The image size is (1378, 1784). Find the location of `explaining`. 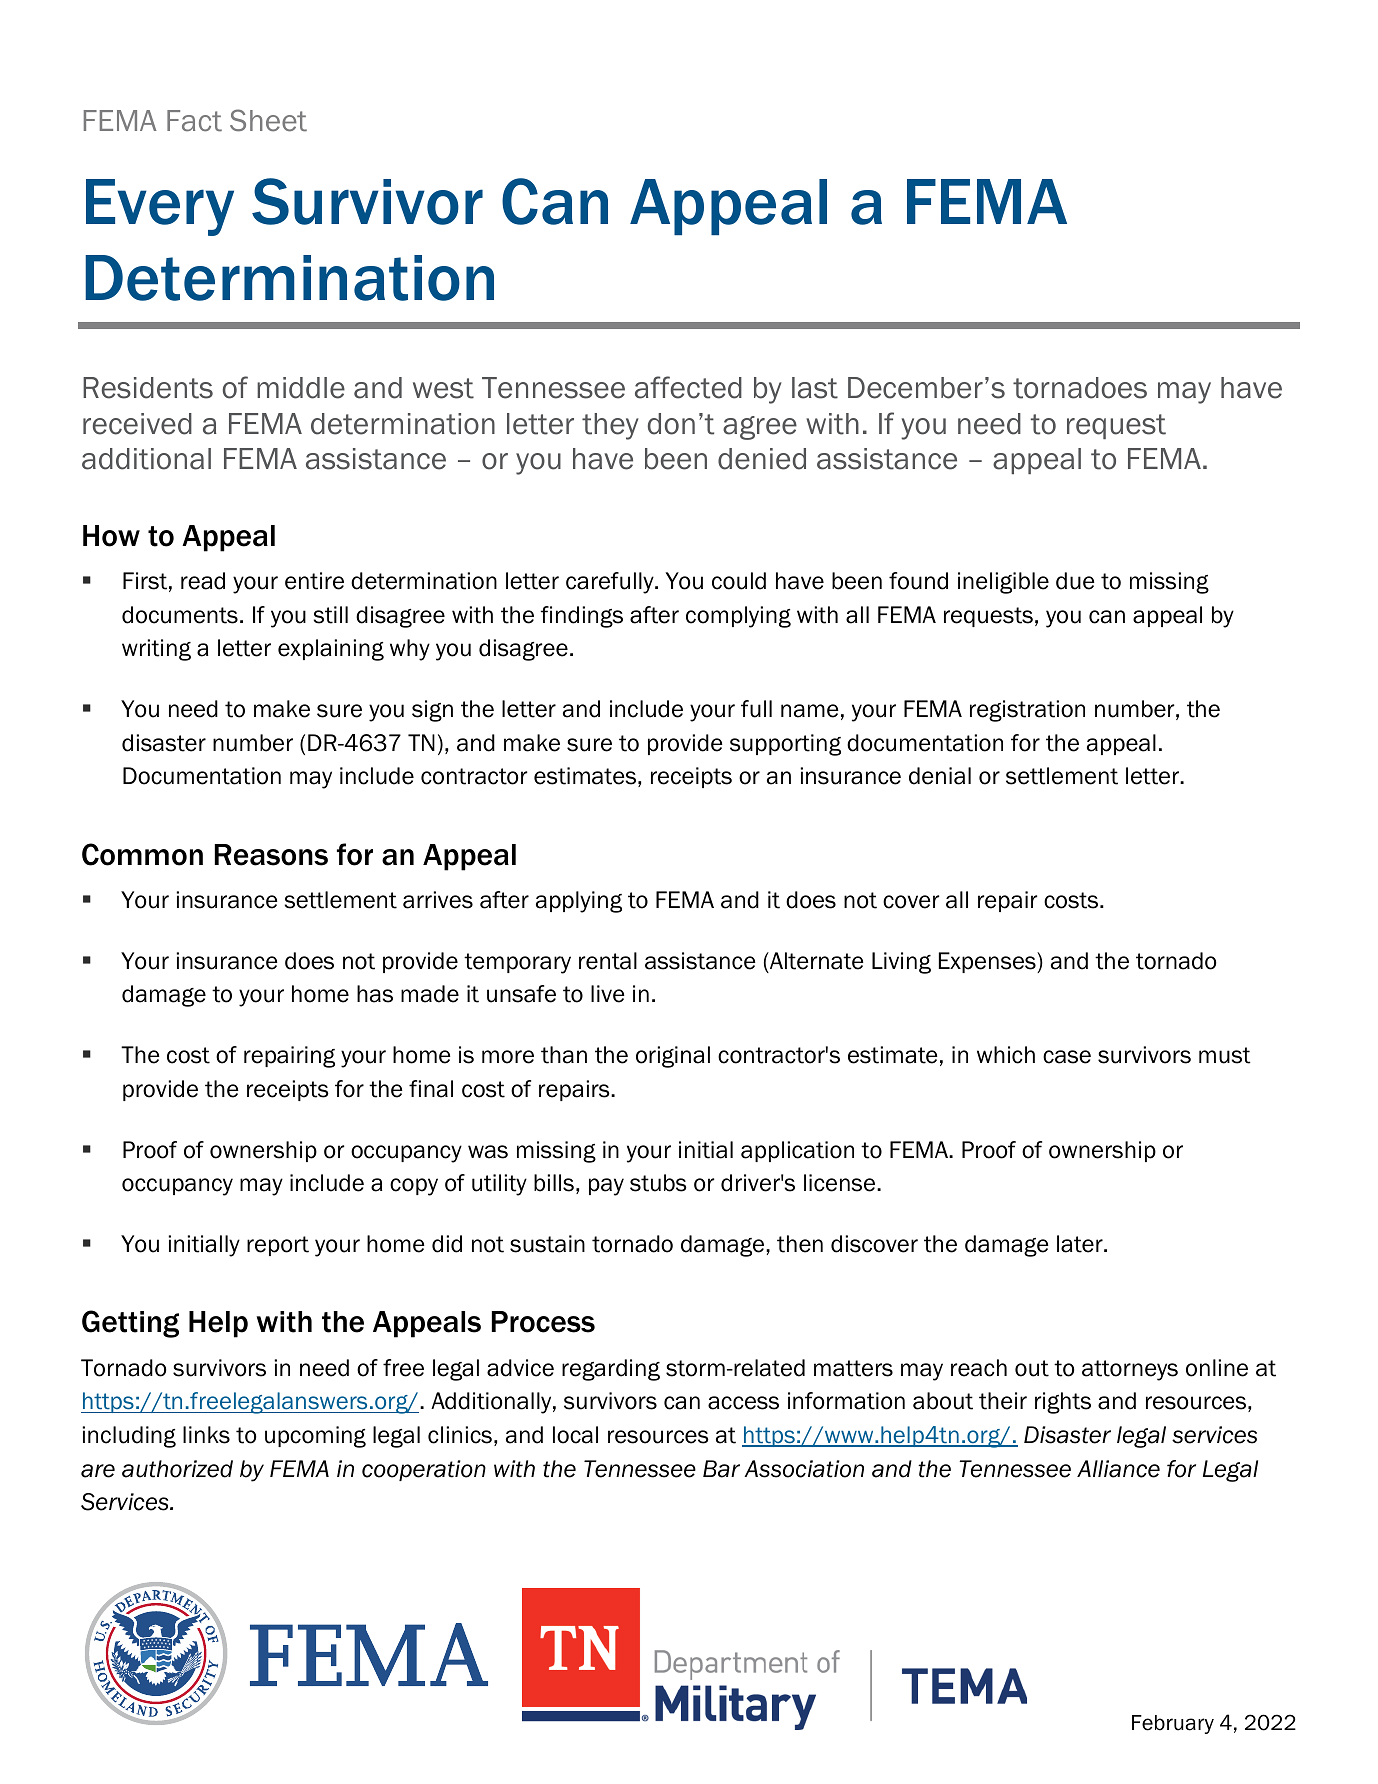

explaining is located at coordinates (331, 650).
